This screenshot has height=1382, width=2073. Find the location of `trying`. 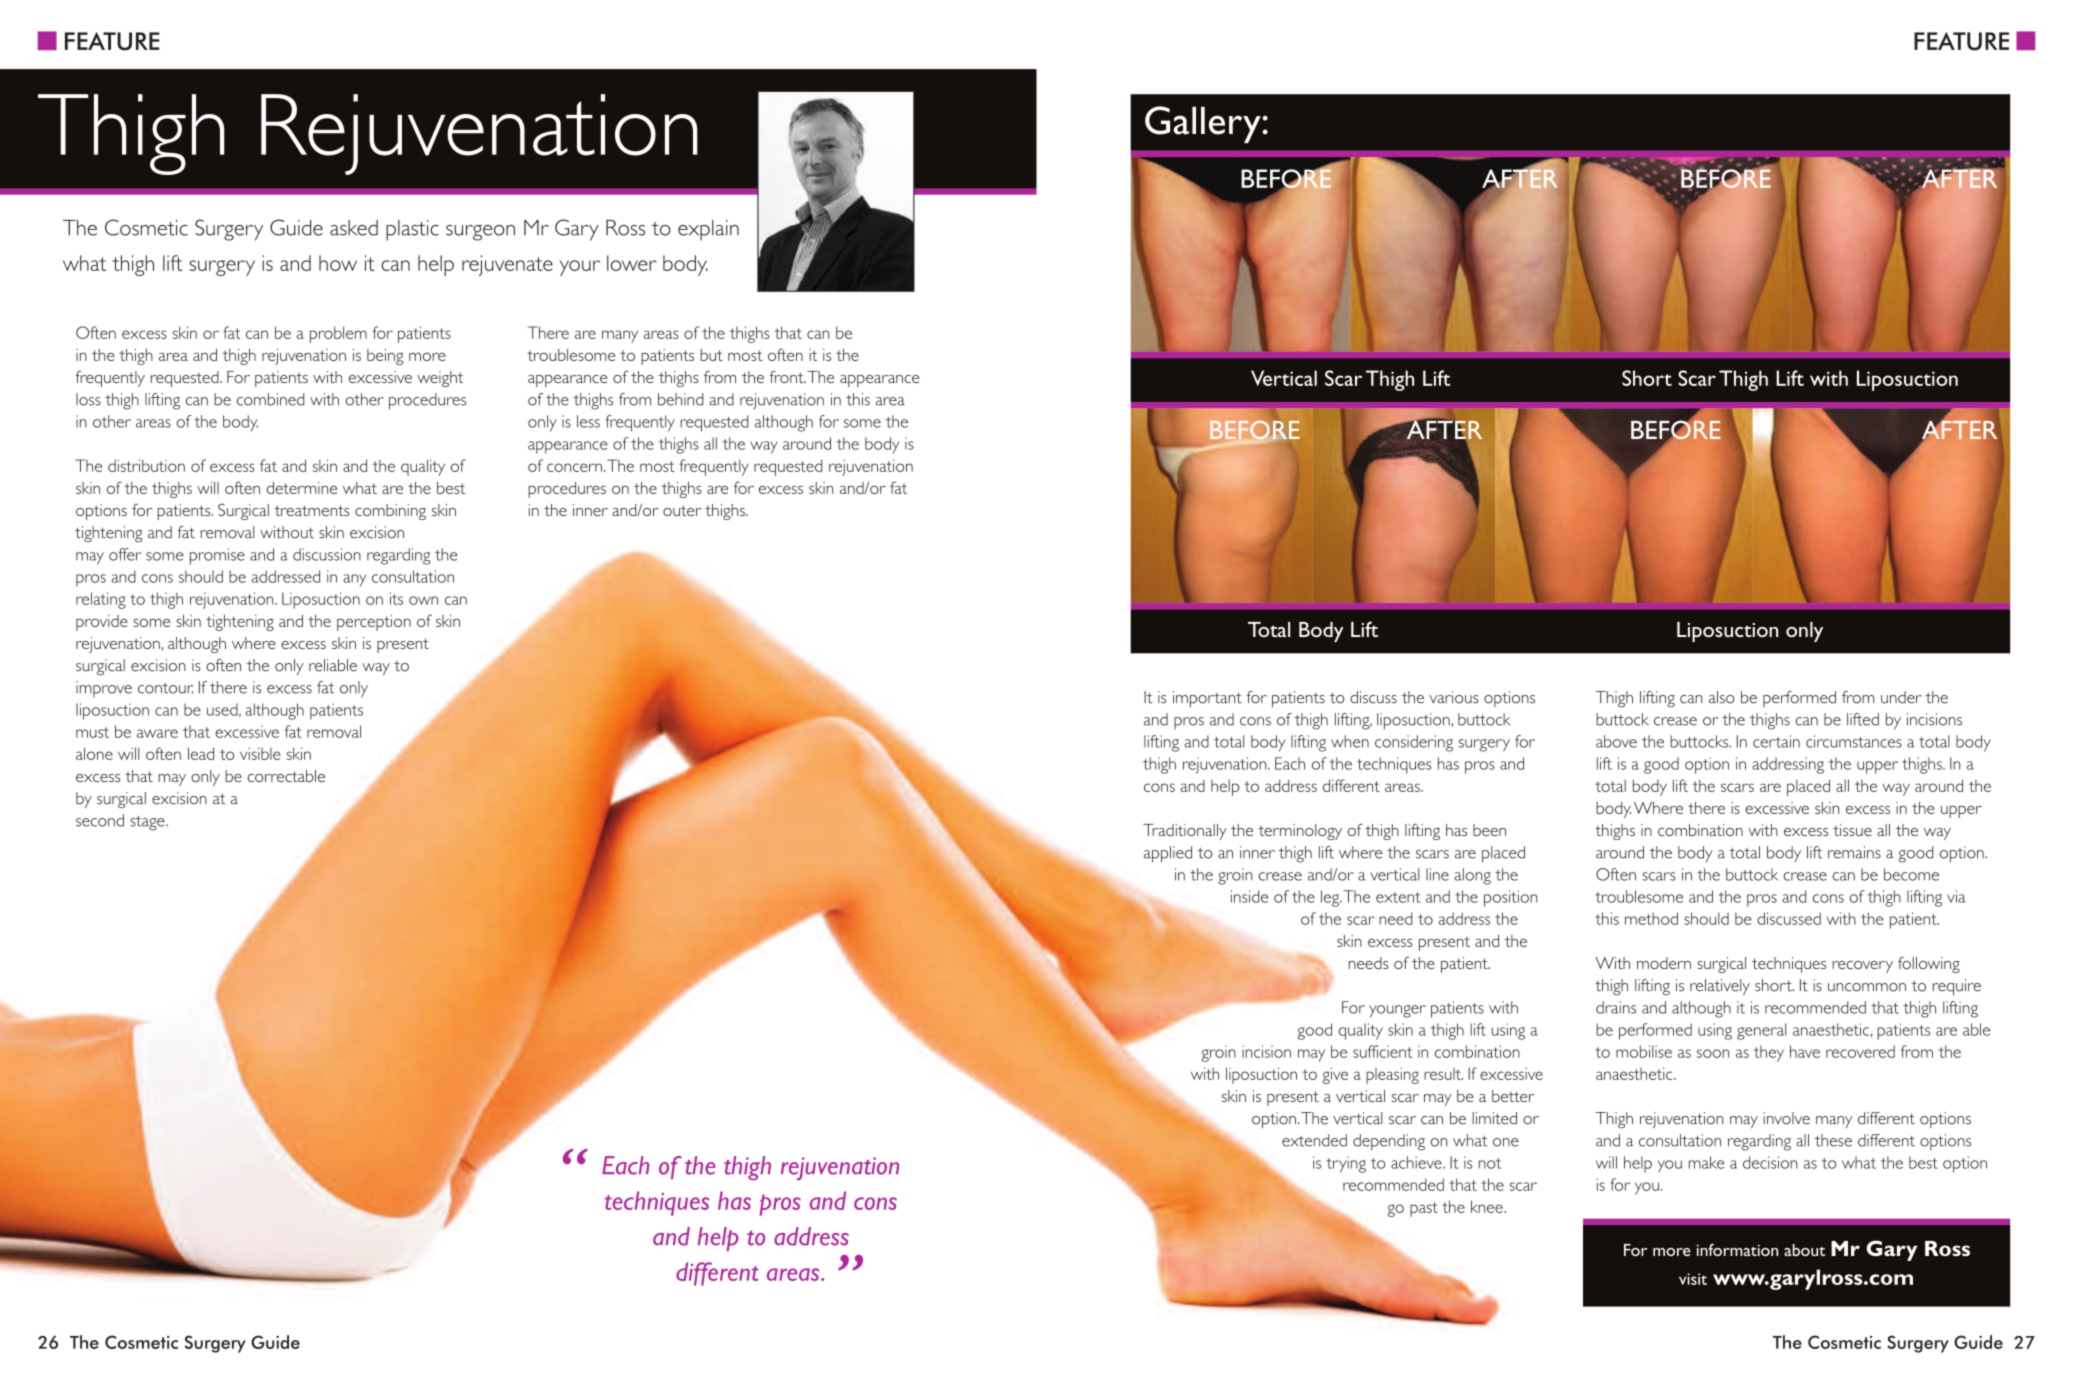

trying is located at coordinates (1346, 1164).
